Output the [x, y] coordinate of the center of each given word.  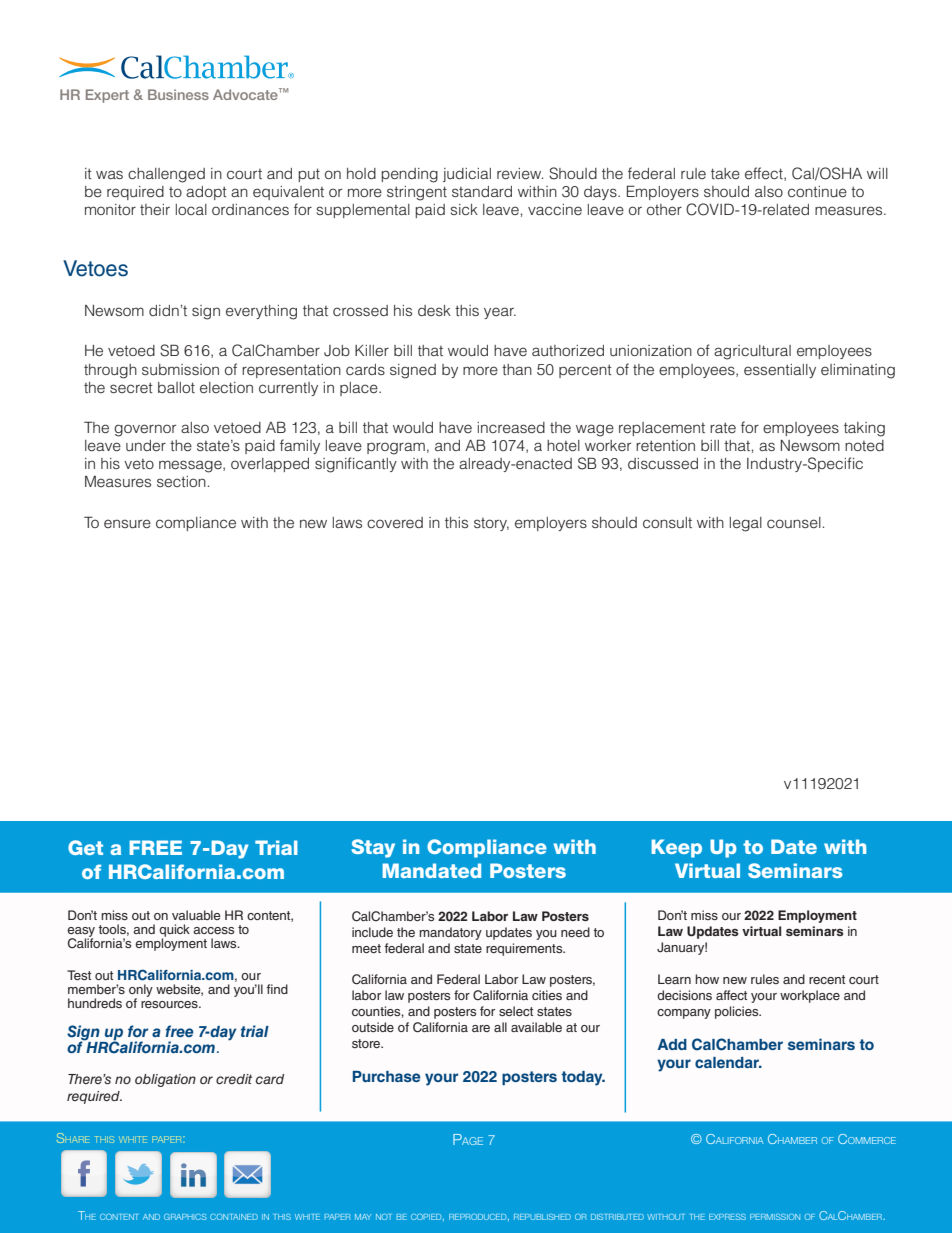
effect [765, 174]
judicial [467, 175]
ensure [127, 523]
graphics [185, 1217]
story [491, 524]
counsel [794, 522]
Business [178, 94]
